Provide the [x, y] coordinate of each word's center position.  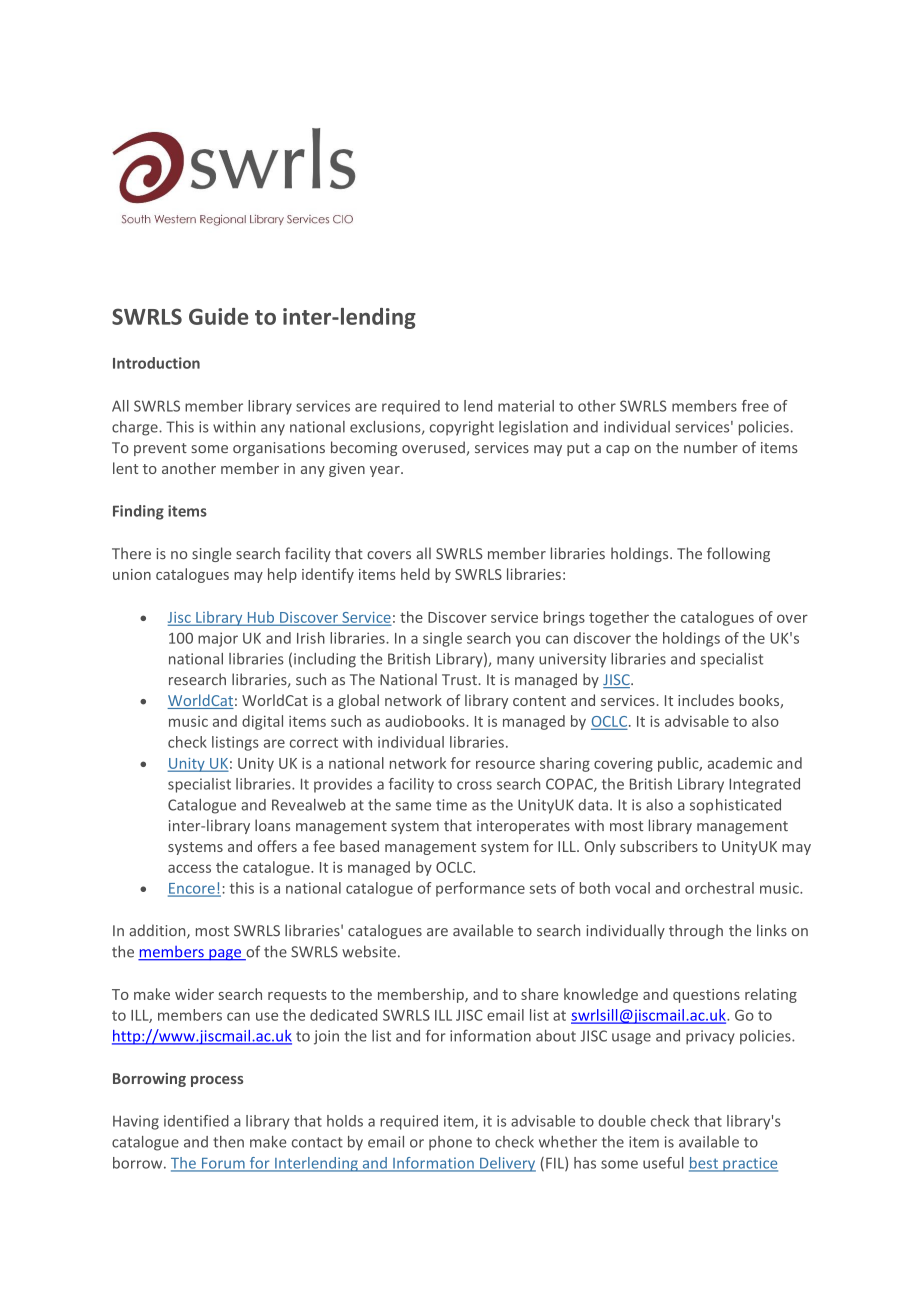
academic [740, 763]
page [225, 955]
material [526, 406]
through [696, 931]
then [228, 1142]
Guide [218, 316]
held [415, 574]
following [738, 554]
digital [262, 722]
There [131, 553]
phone [450, 1143]
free [755, 406]
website [369, 951]
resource [505, 764]
